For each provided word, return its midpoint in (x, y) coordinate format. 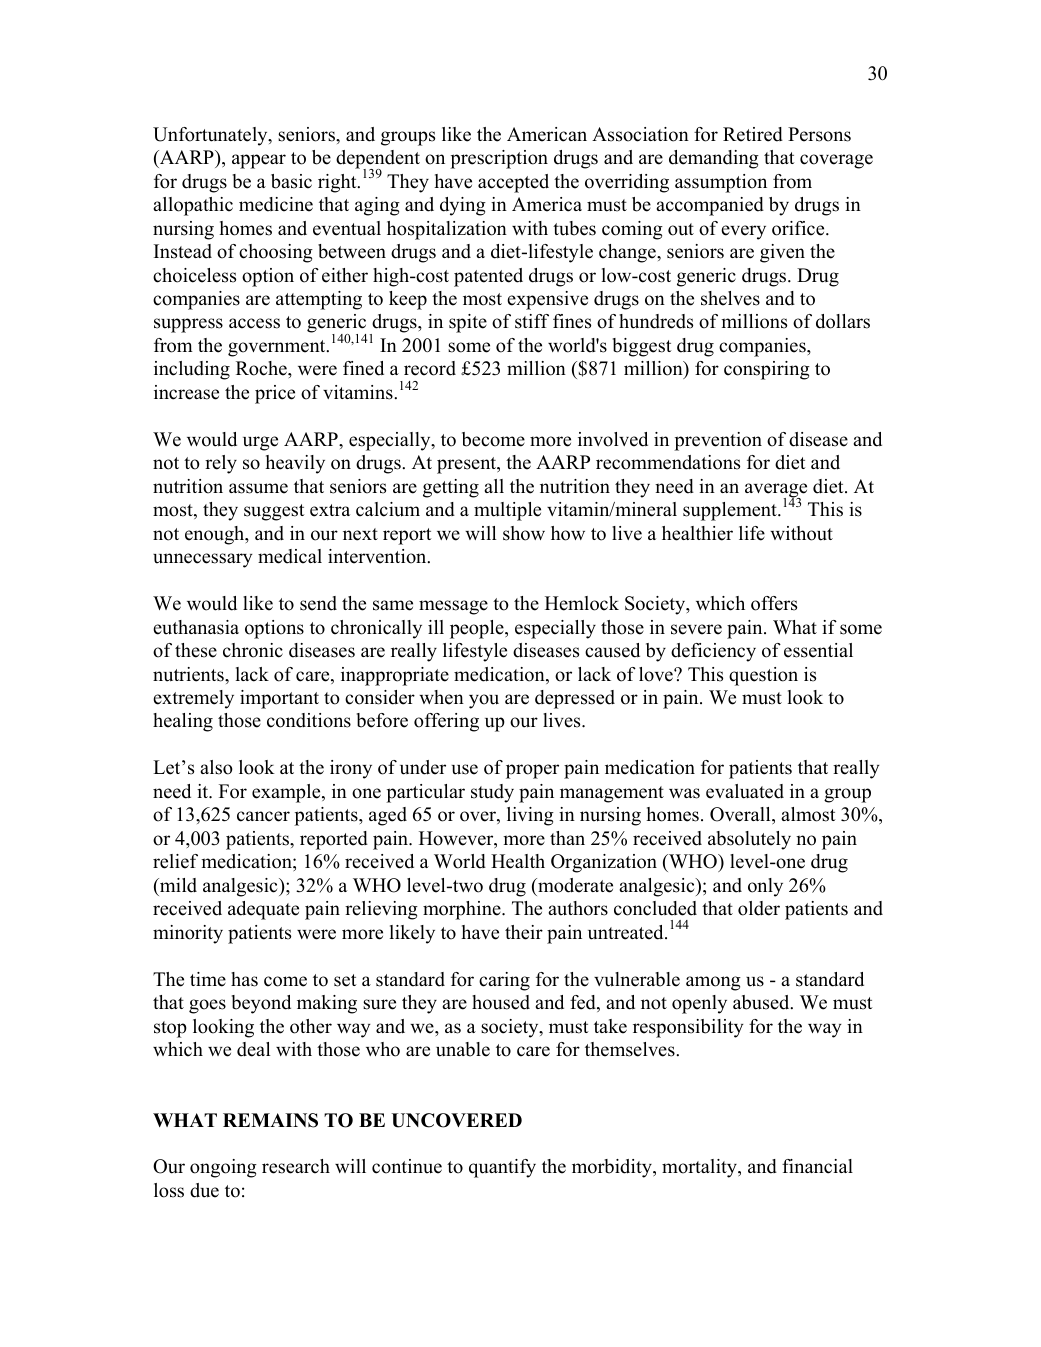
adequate (263, 910)
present (468, 465)
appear (259, 161)
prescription (499, 159)
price (275, 394)
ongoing (223, 1168)
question (763, 676)
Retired (753, 134)
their (524, 932)
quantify (502, 1168)
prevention (718, 441)
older (759, 908)
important (279, 699)
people (478, 629)
